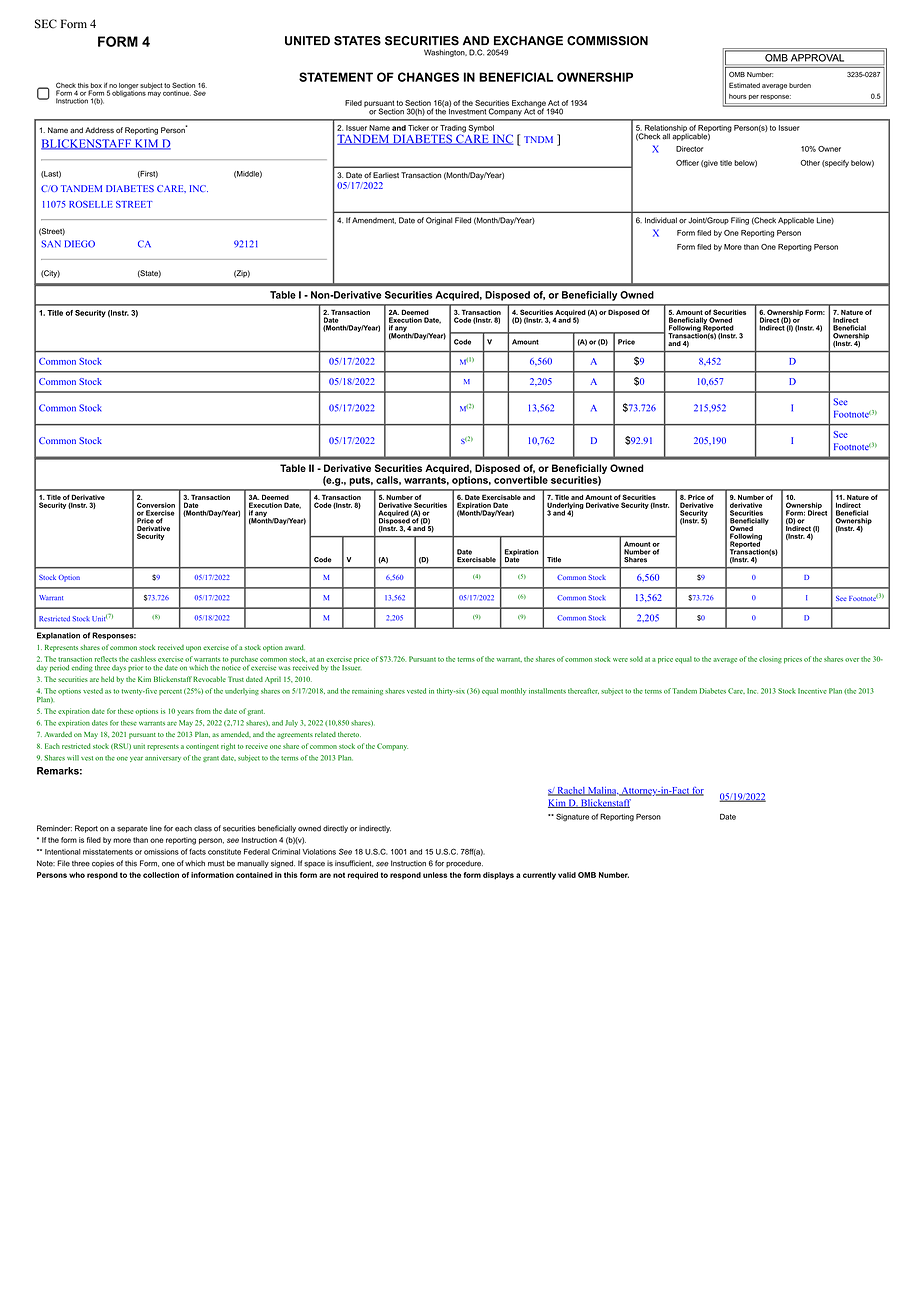 The width and height of the page is (924, 1308). What do you see at coordinates (567, 875) in the page?
I see `valid` at bounding box center [567, 875].
